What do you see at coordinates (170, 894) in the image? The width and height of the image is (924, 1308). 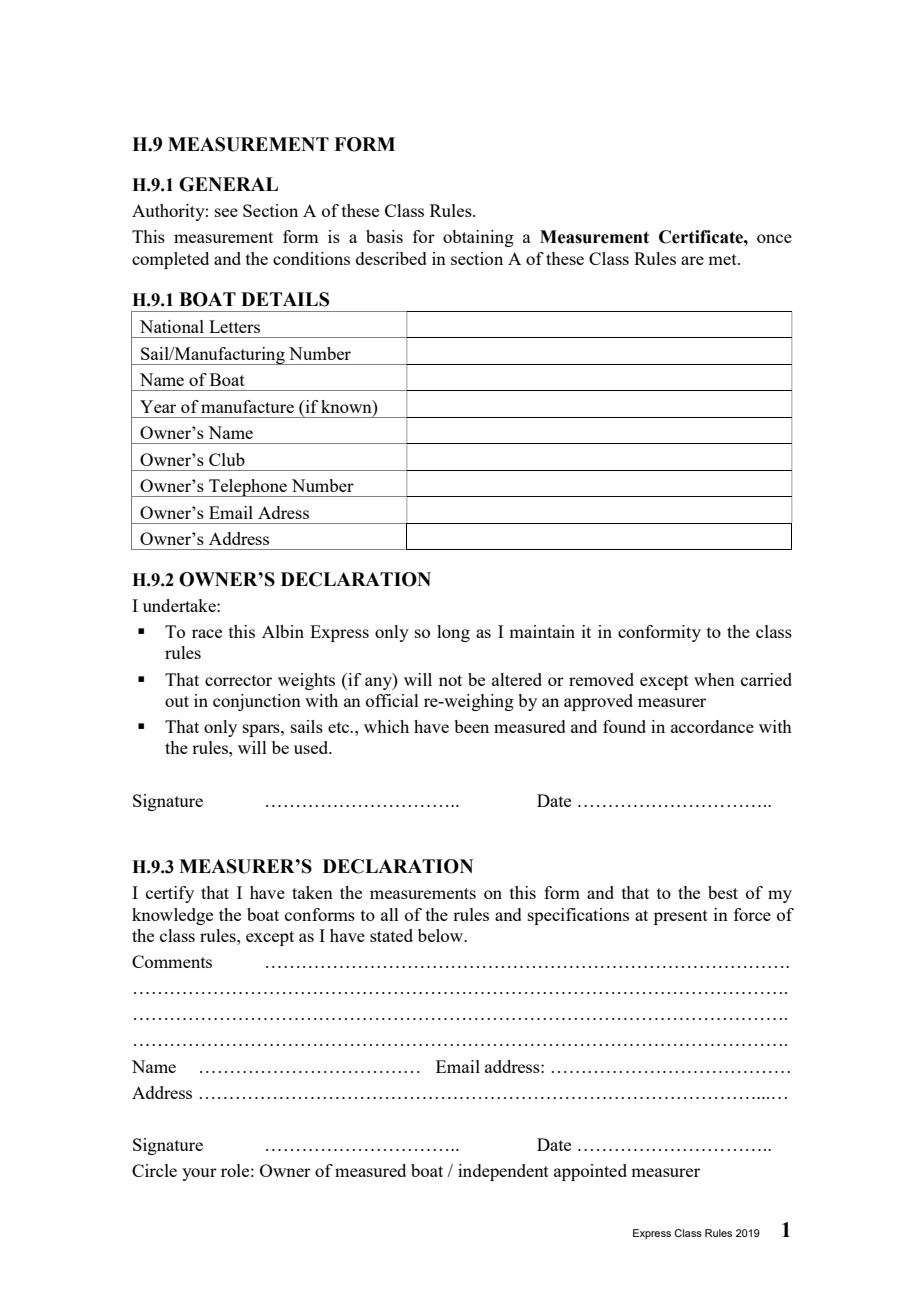 I see `certify` at bounding box center [170, 894].
